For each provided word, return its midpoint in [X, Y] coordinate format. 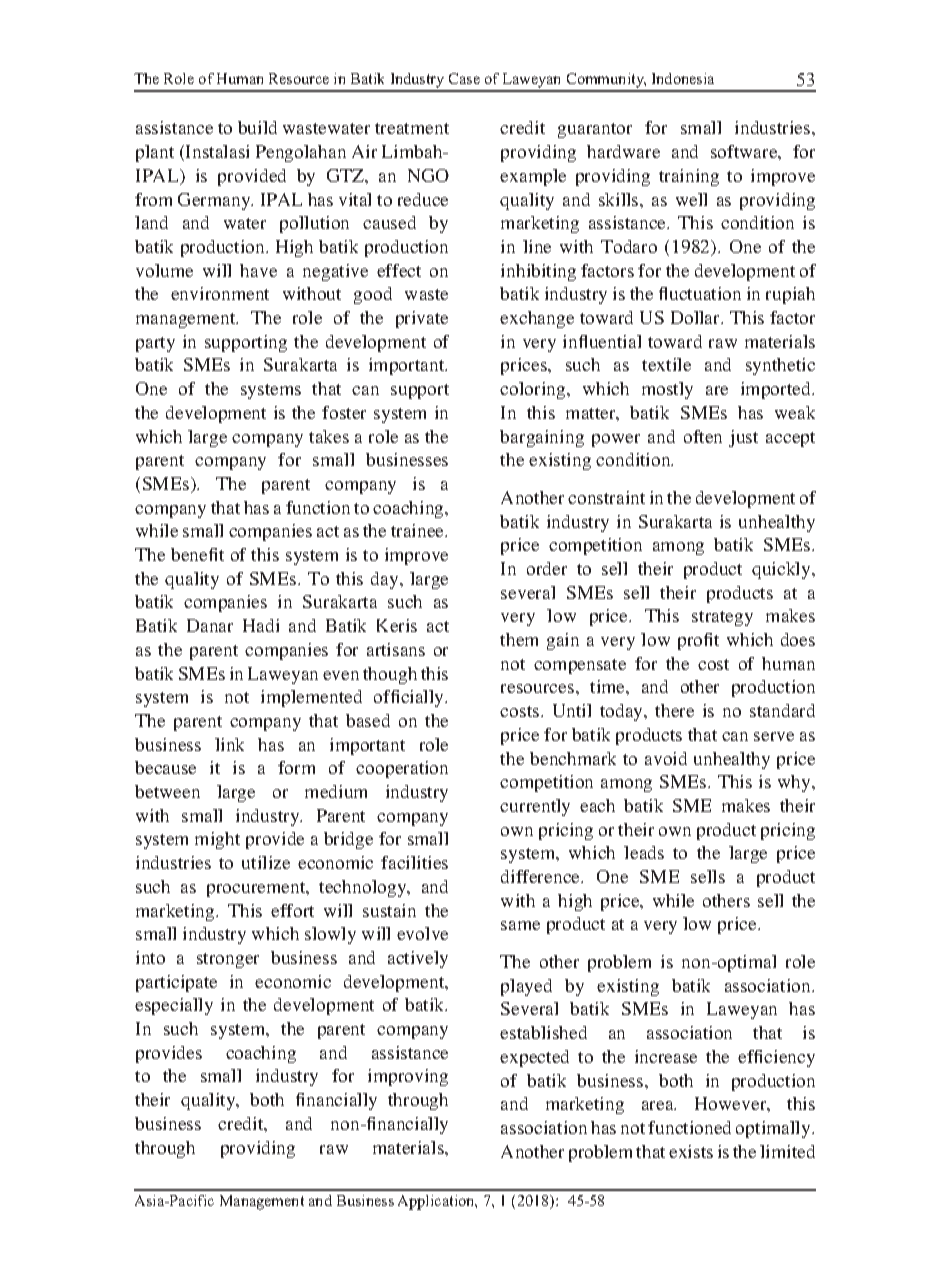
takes [329, 436]
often [703, 436]
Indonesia [683, 78]
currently [535, 807]
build [257, 127]
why [795, 783]
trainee [419, 530]
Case [464, 78]
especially [174, 1006]
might [217, 840]
